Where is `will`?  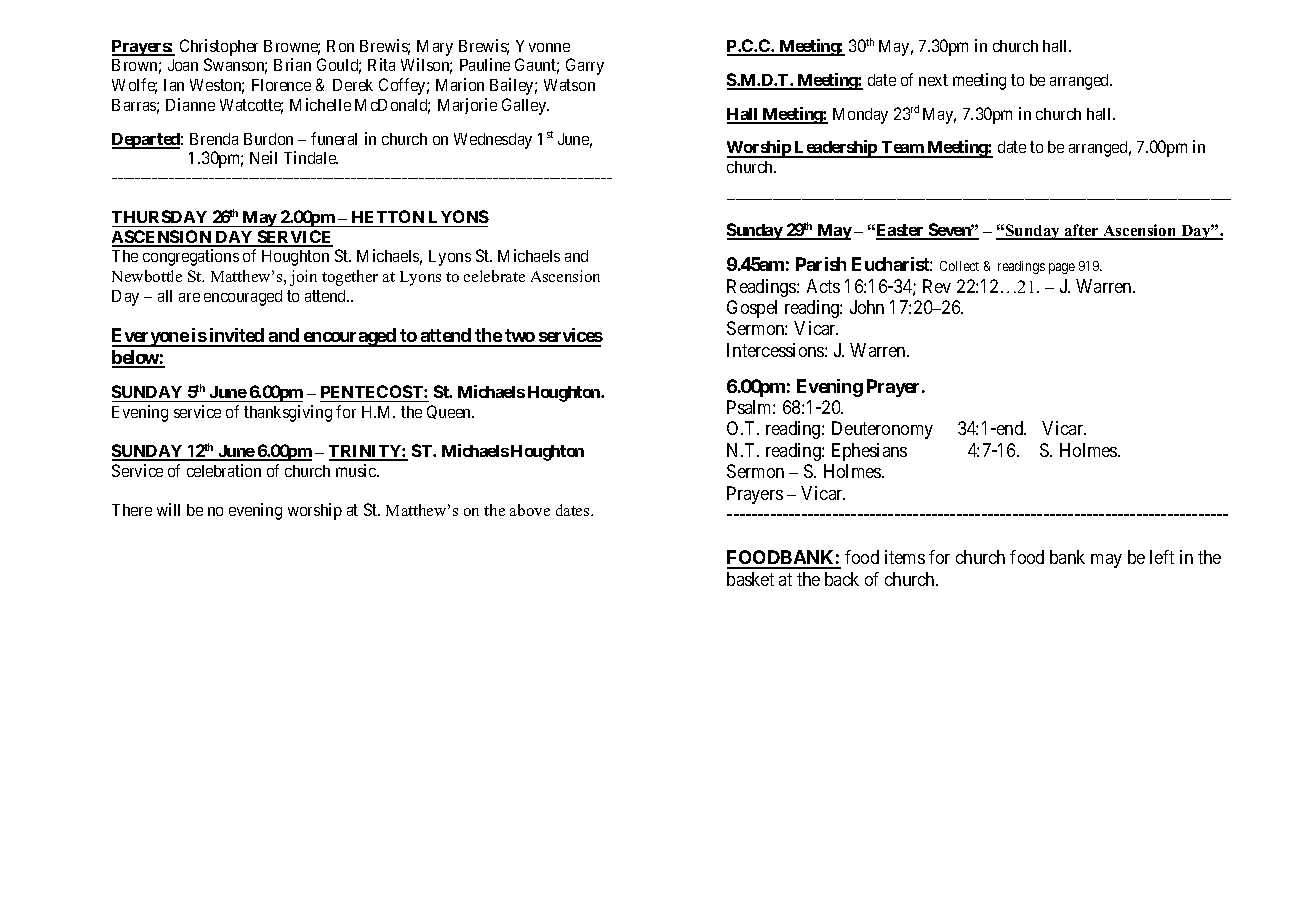
will is located at coordinates (168, 509).
